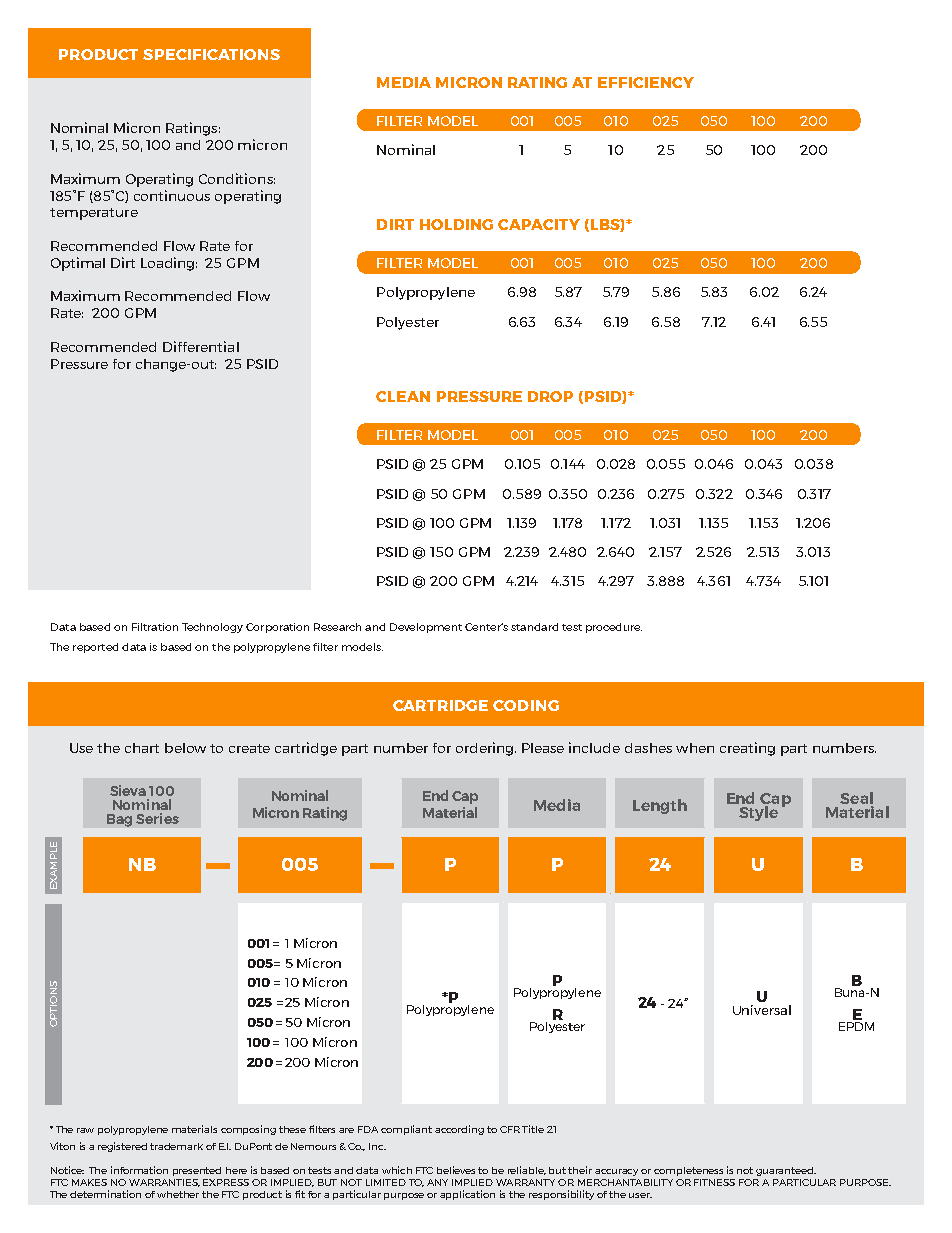 Image resolution: width=952 pixels, height=1233 pixels. I want to click on Series, so click(157, 818).
